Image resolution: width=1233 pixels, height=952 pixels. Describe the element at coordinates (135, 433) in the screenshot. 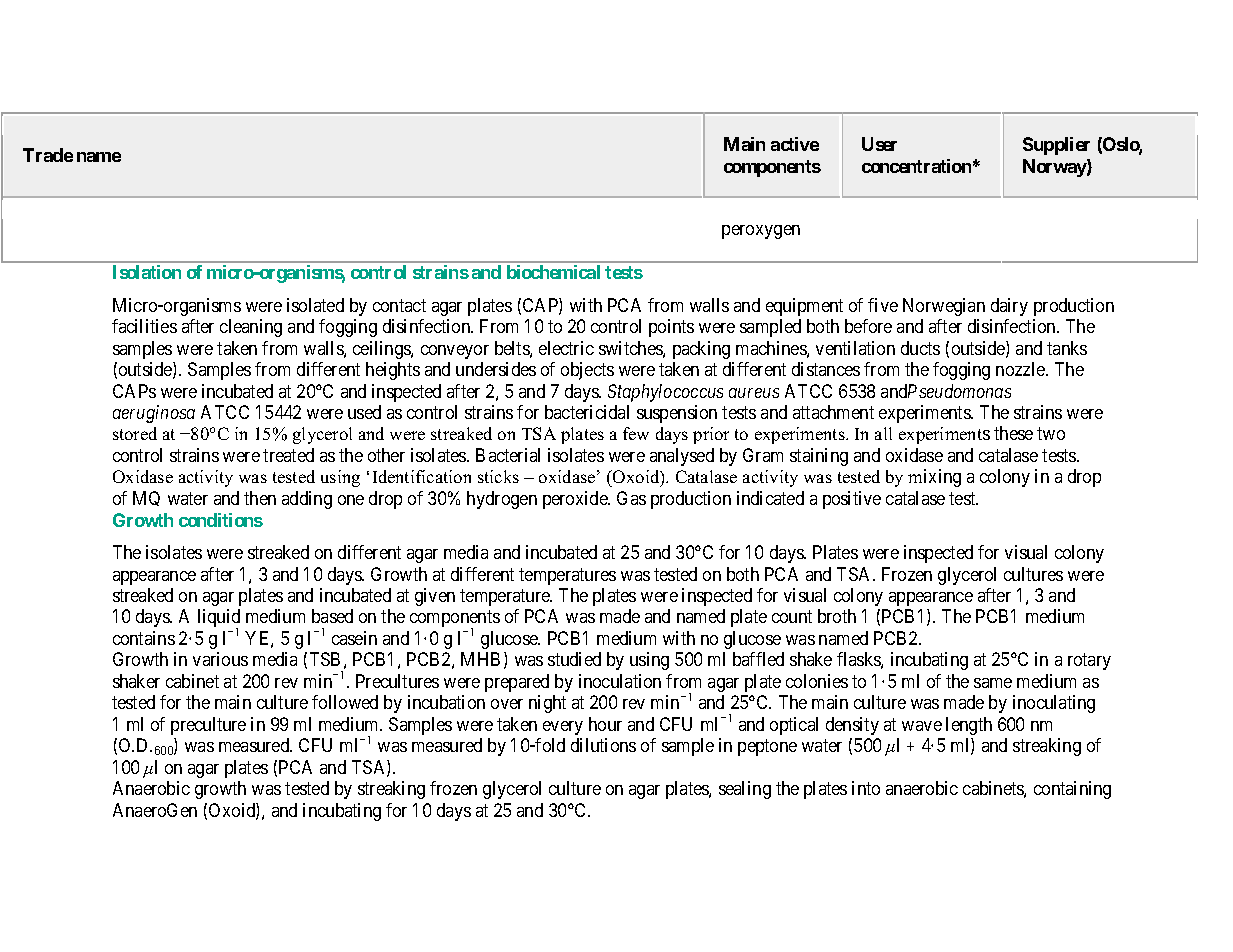

I see `stored` at that location.
